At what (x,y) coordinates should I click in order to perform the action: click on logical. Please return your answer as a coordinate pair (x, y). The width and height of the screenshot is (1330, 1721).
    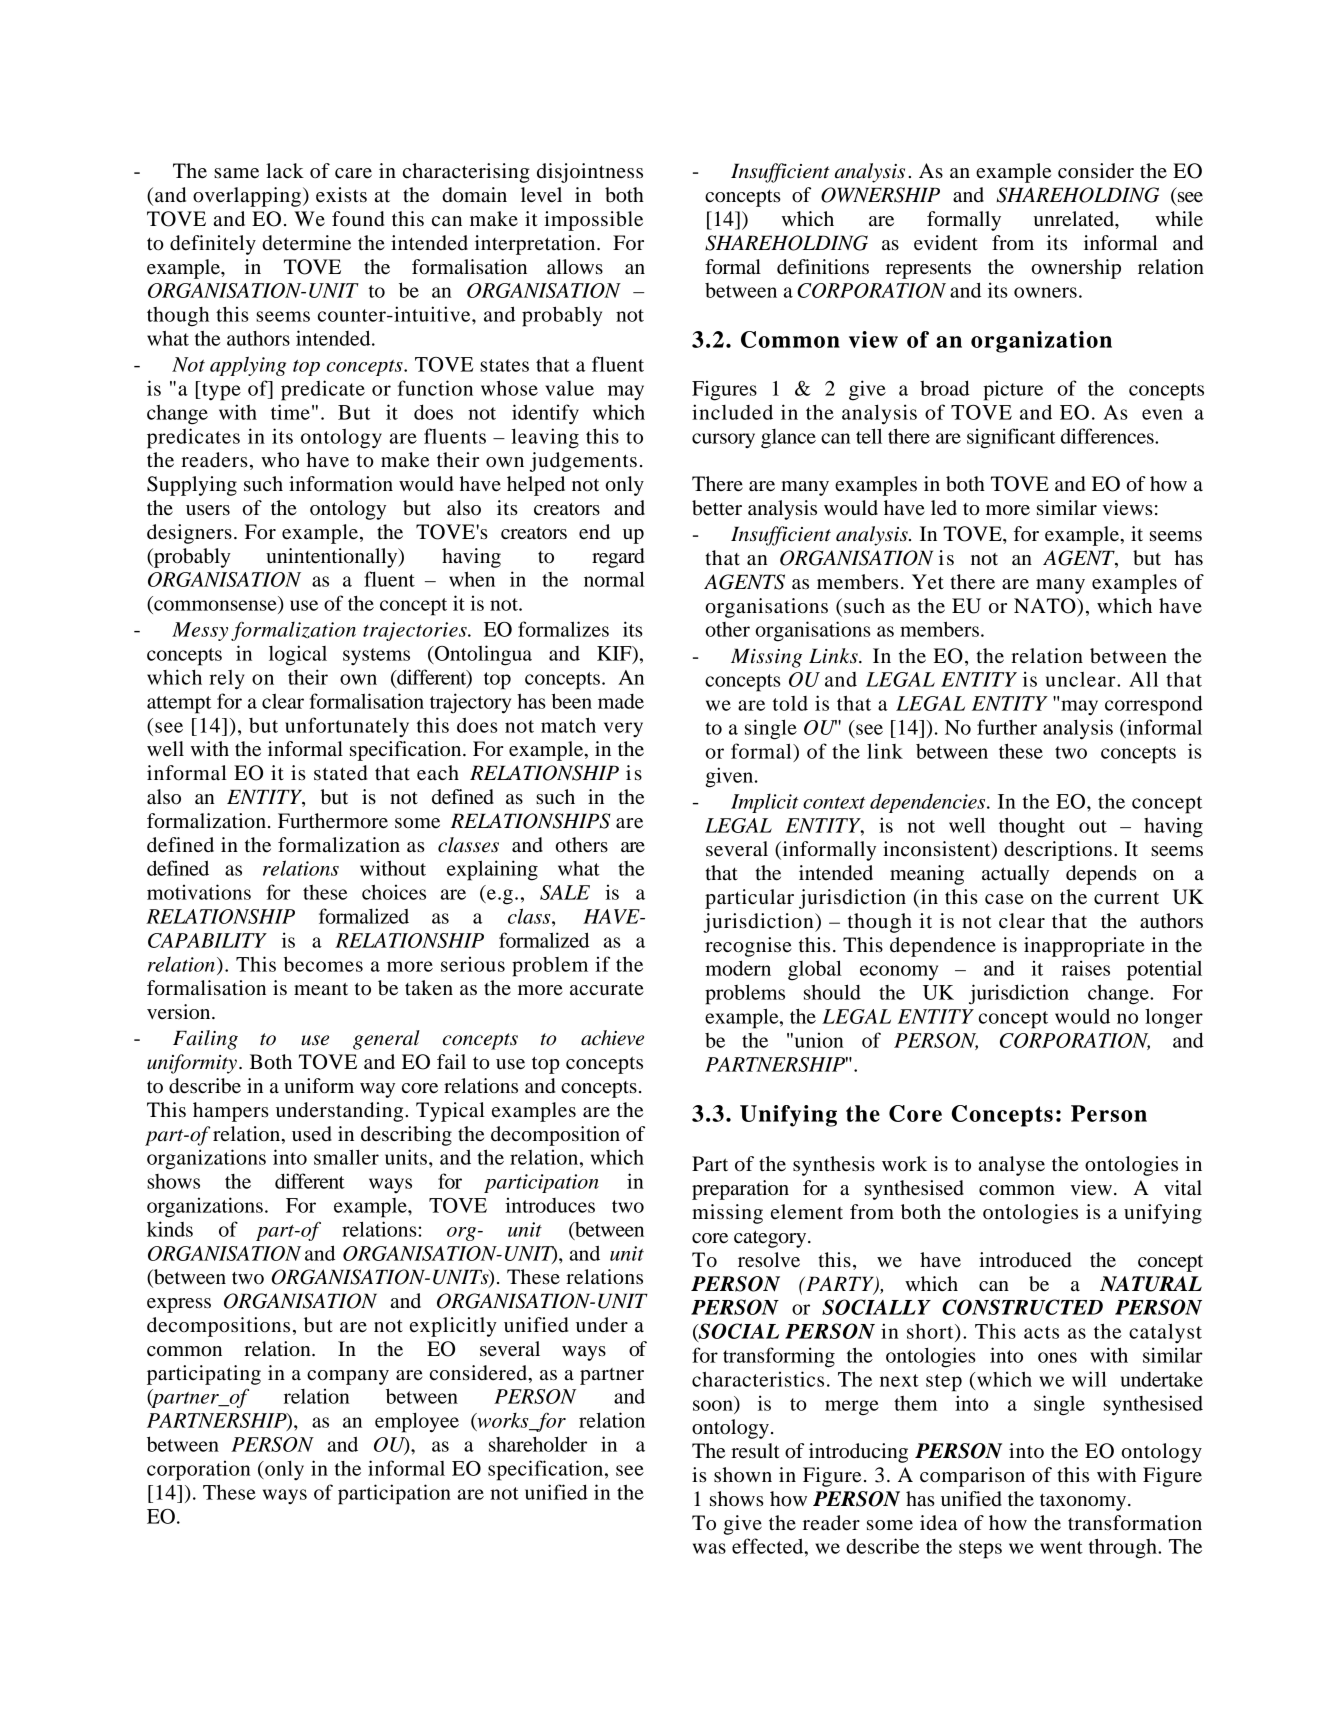
    Looking at the image, I should click on (298, 655).
